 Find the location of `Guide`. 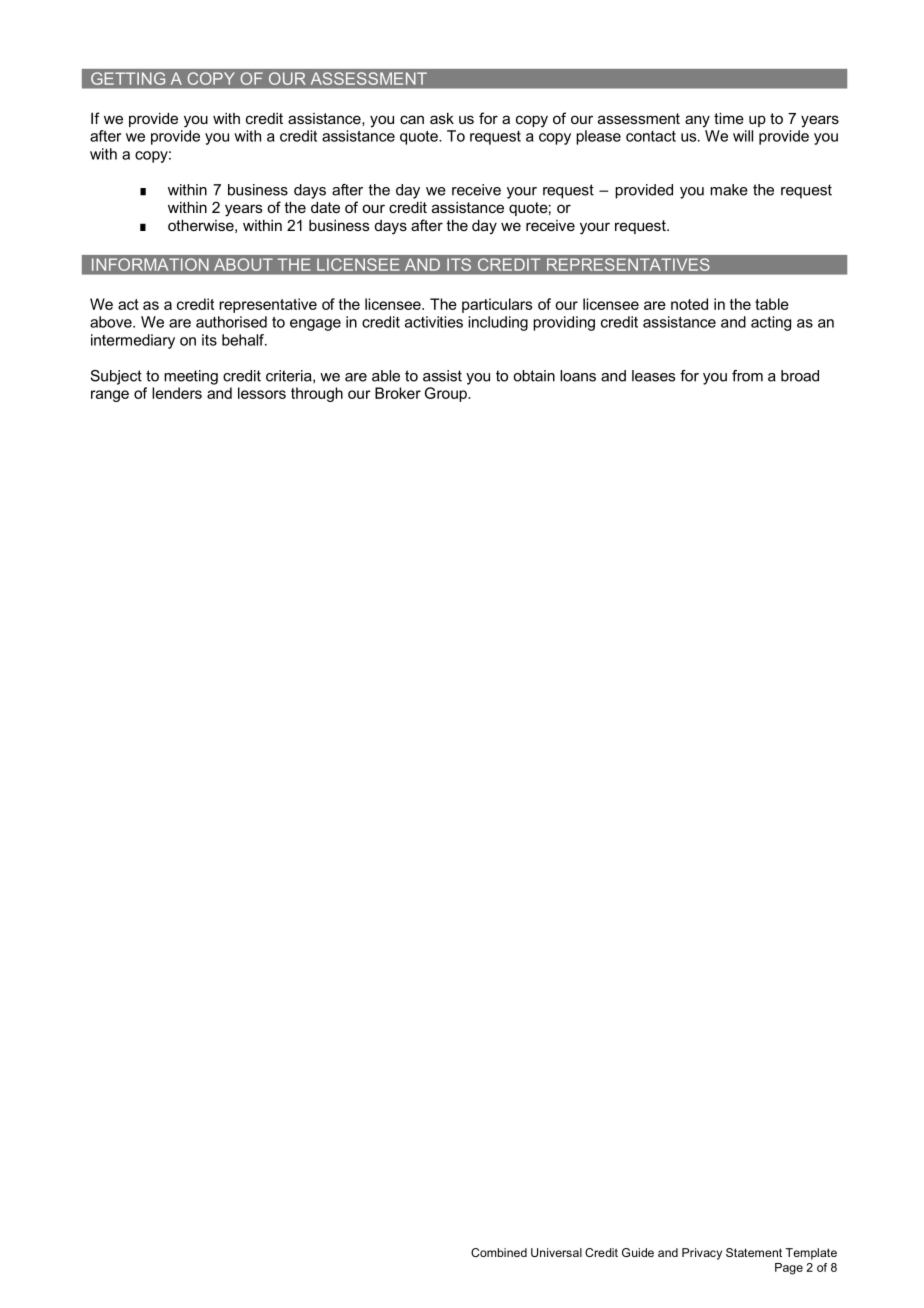

Guide is located at coordinates (638, 1252).
